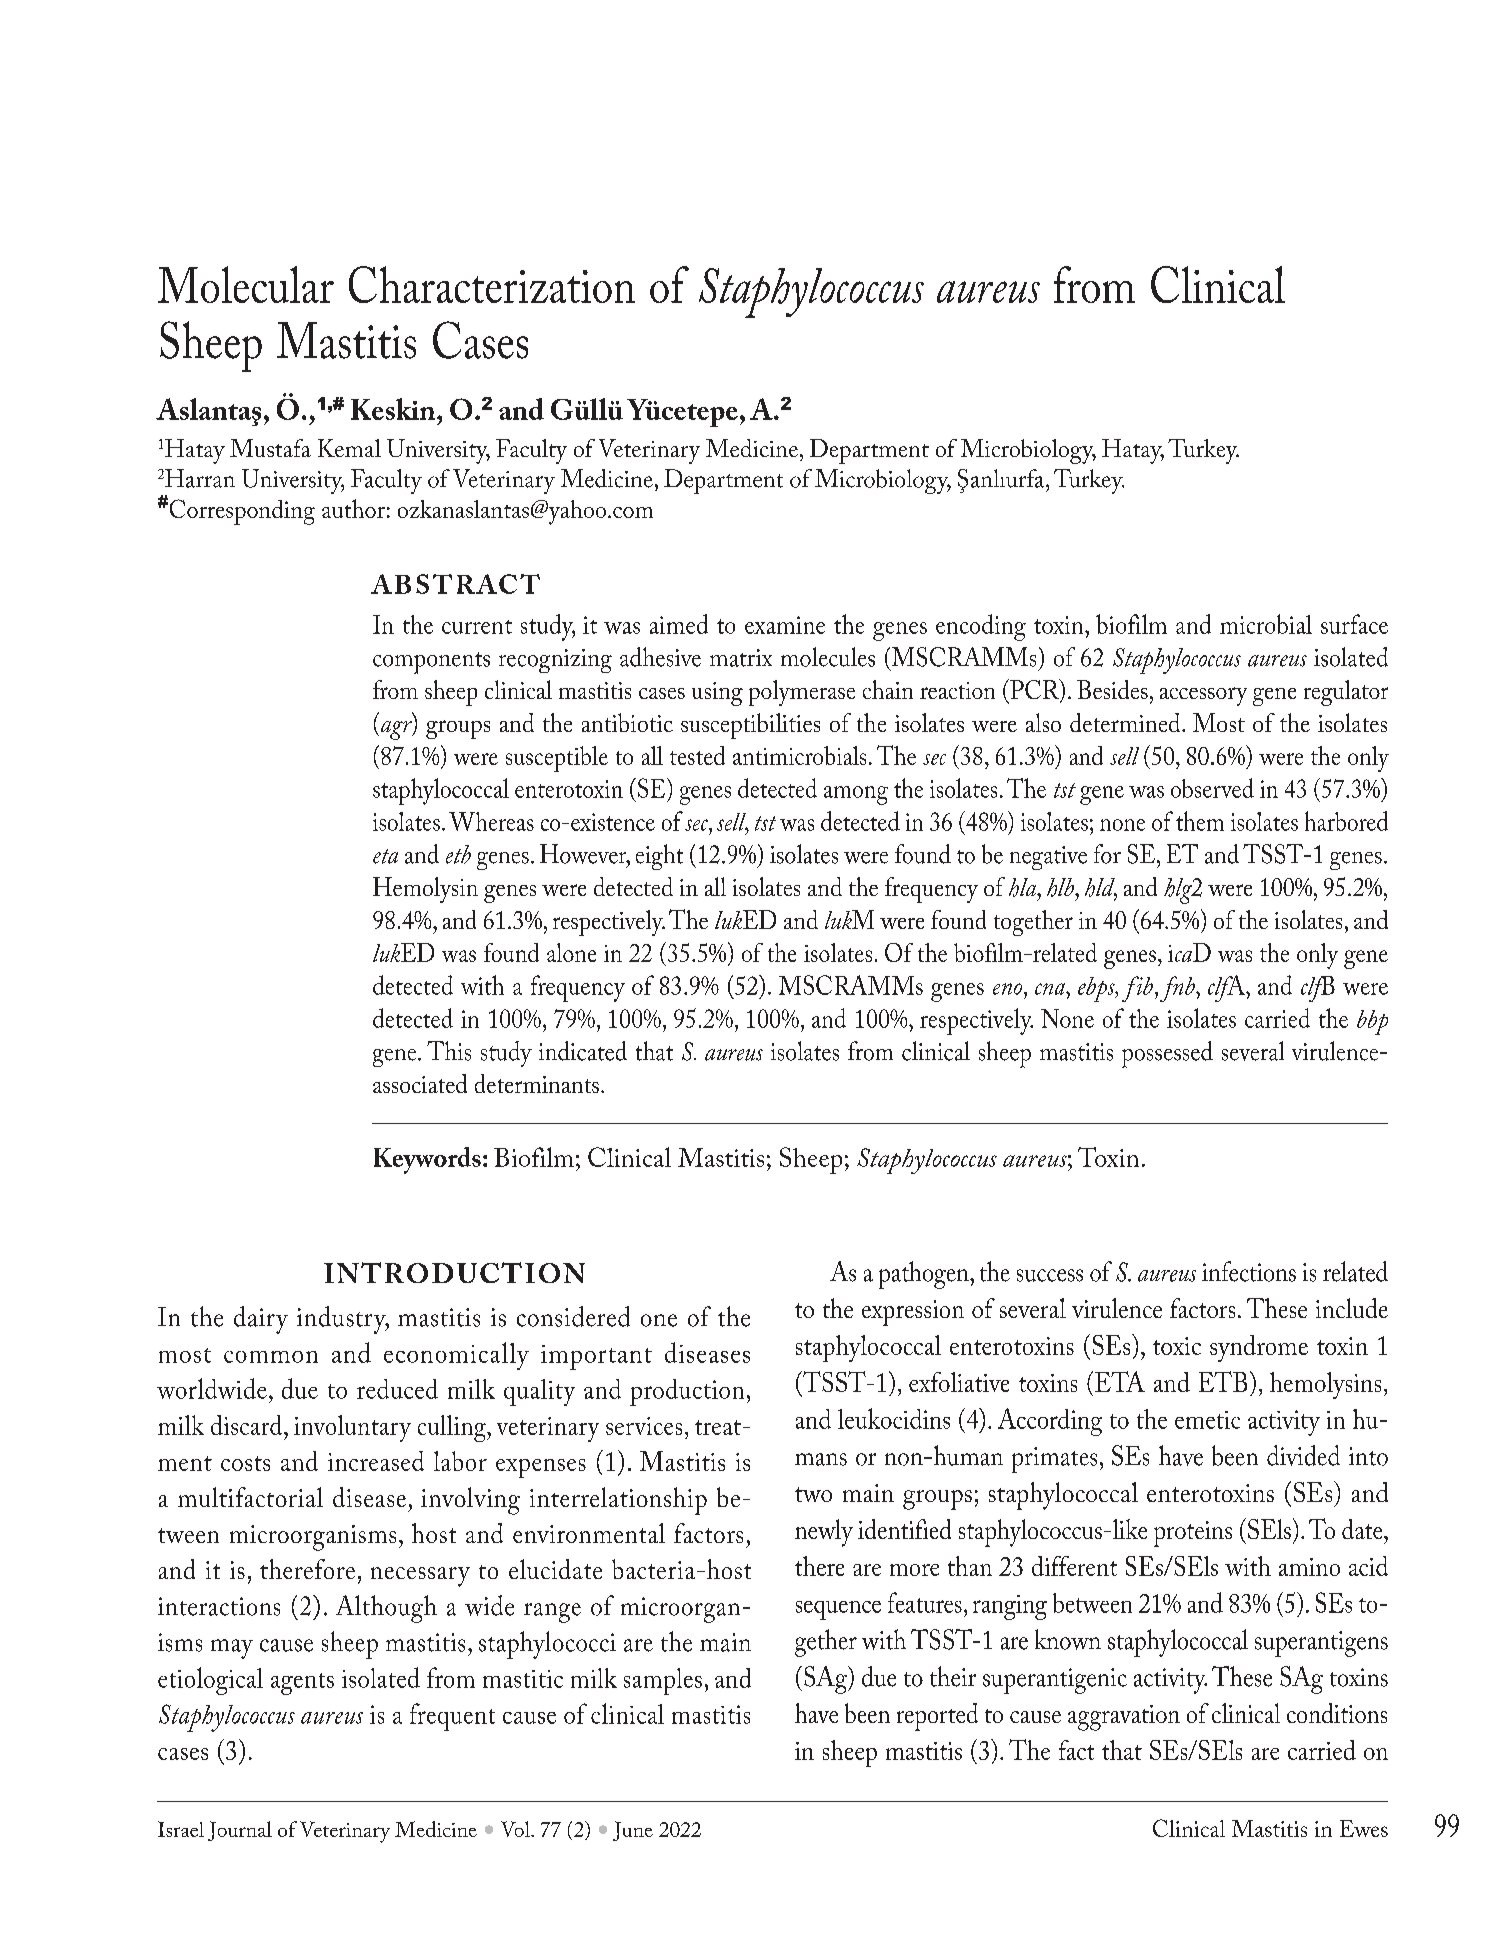 This document has width=1503, height=1933. I want to click on among, so click(856, 795).
